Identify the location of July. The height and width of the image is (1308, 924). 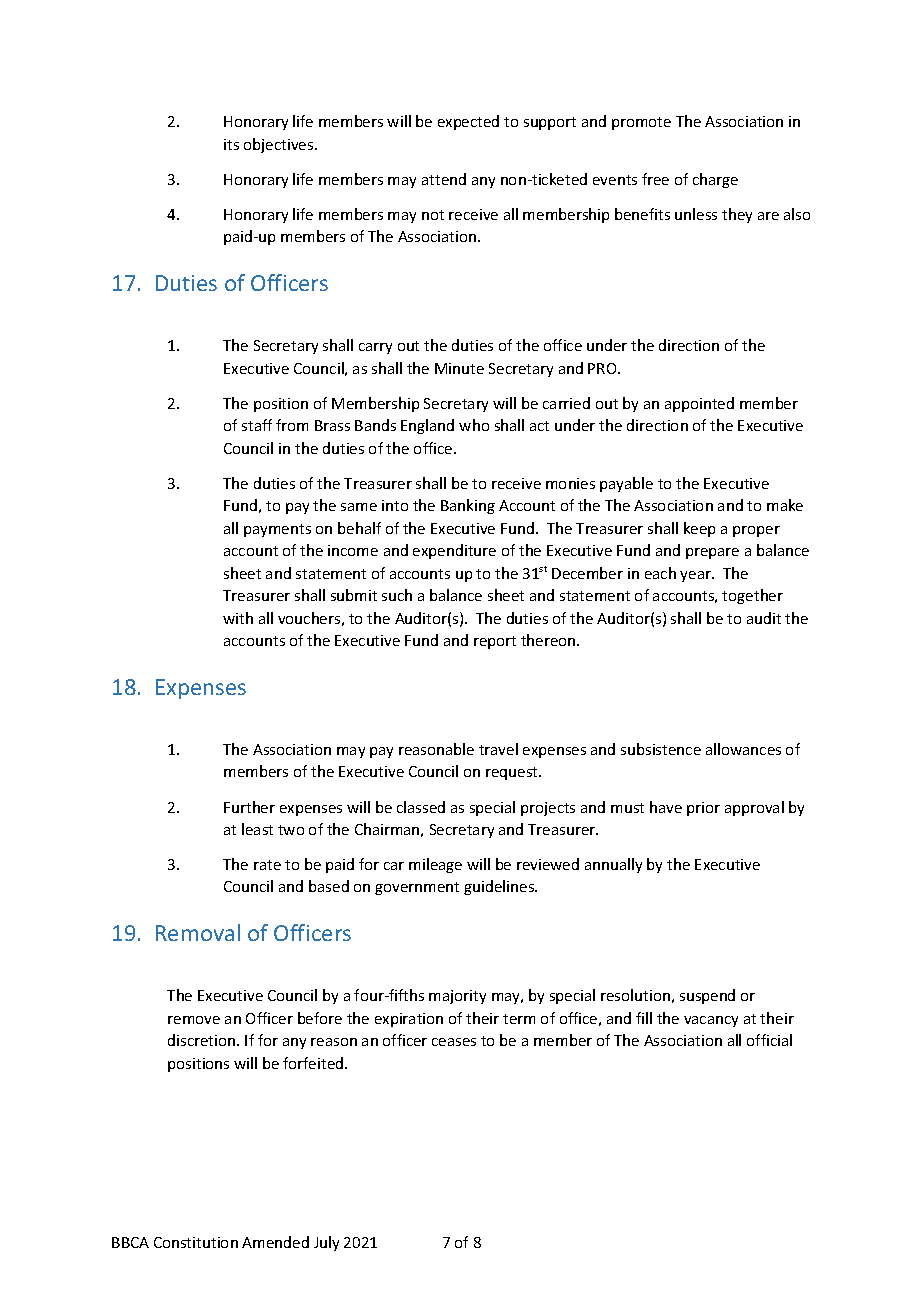
(326, 1243).
